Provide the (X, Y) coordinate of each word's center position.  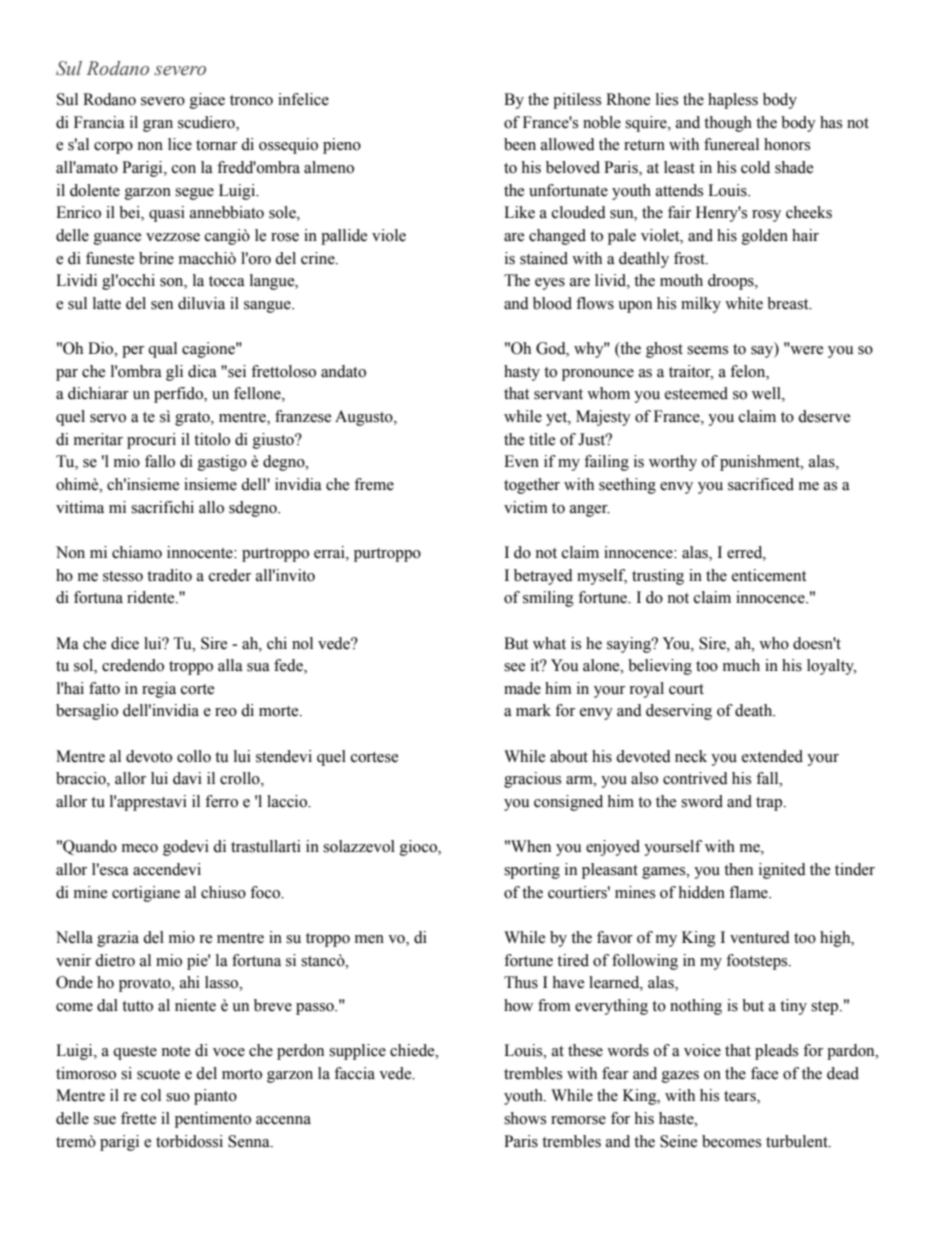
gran (158, 126)
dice (125, 643)
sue (105, 1120)
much (741, 665)
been (520, 144)
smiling (548, 599)
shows (525, 1118)
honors (787, 144)
